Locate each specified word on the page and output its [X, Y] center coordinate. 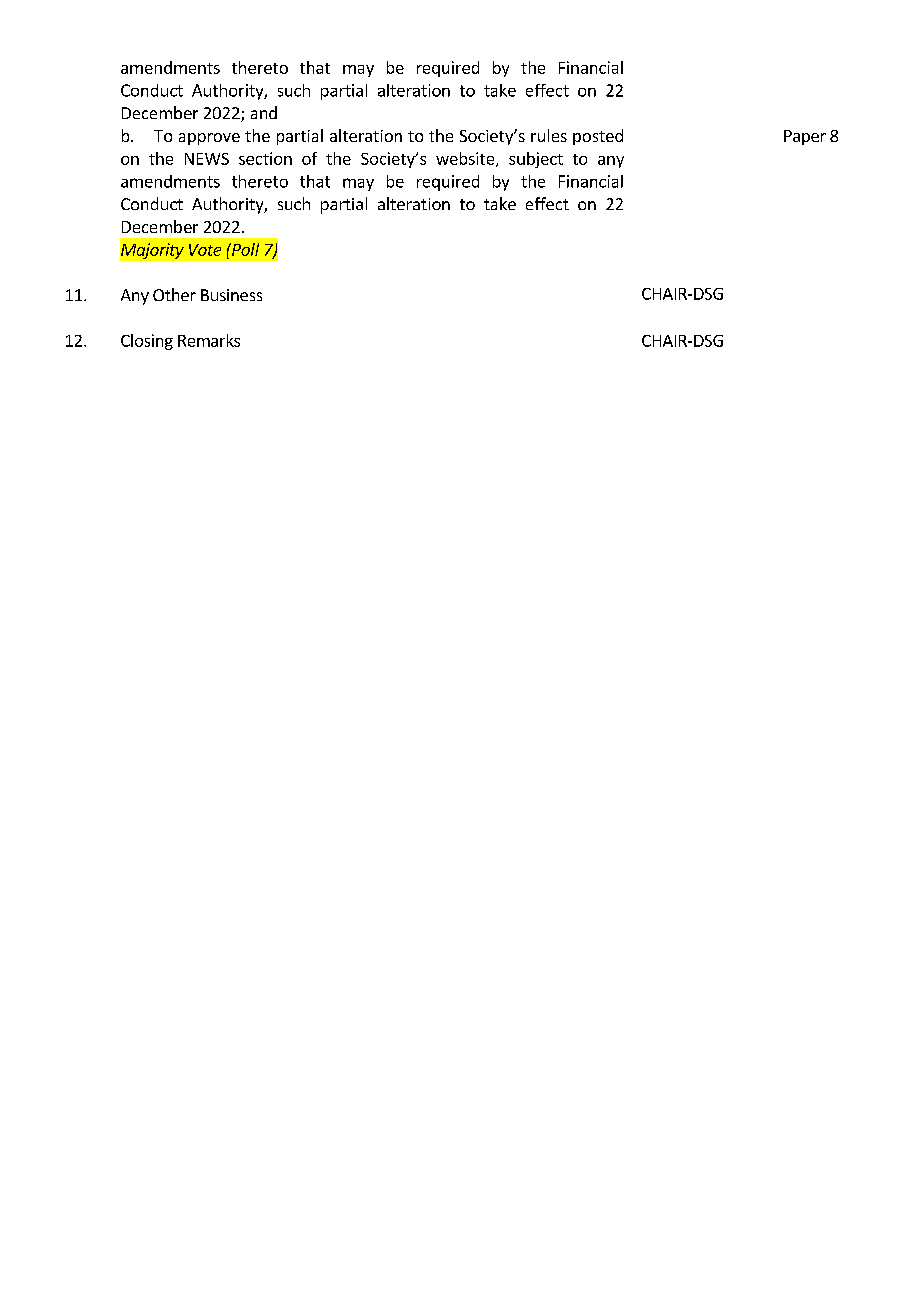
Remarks [209, 340]
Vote [205, 250]
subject [536, 160]
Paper [805, 137]
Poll [244, 249]
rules [549, 135]
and [264, 112]
